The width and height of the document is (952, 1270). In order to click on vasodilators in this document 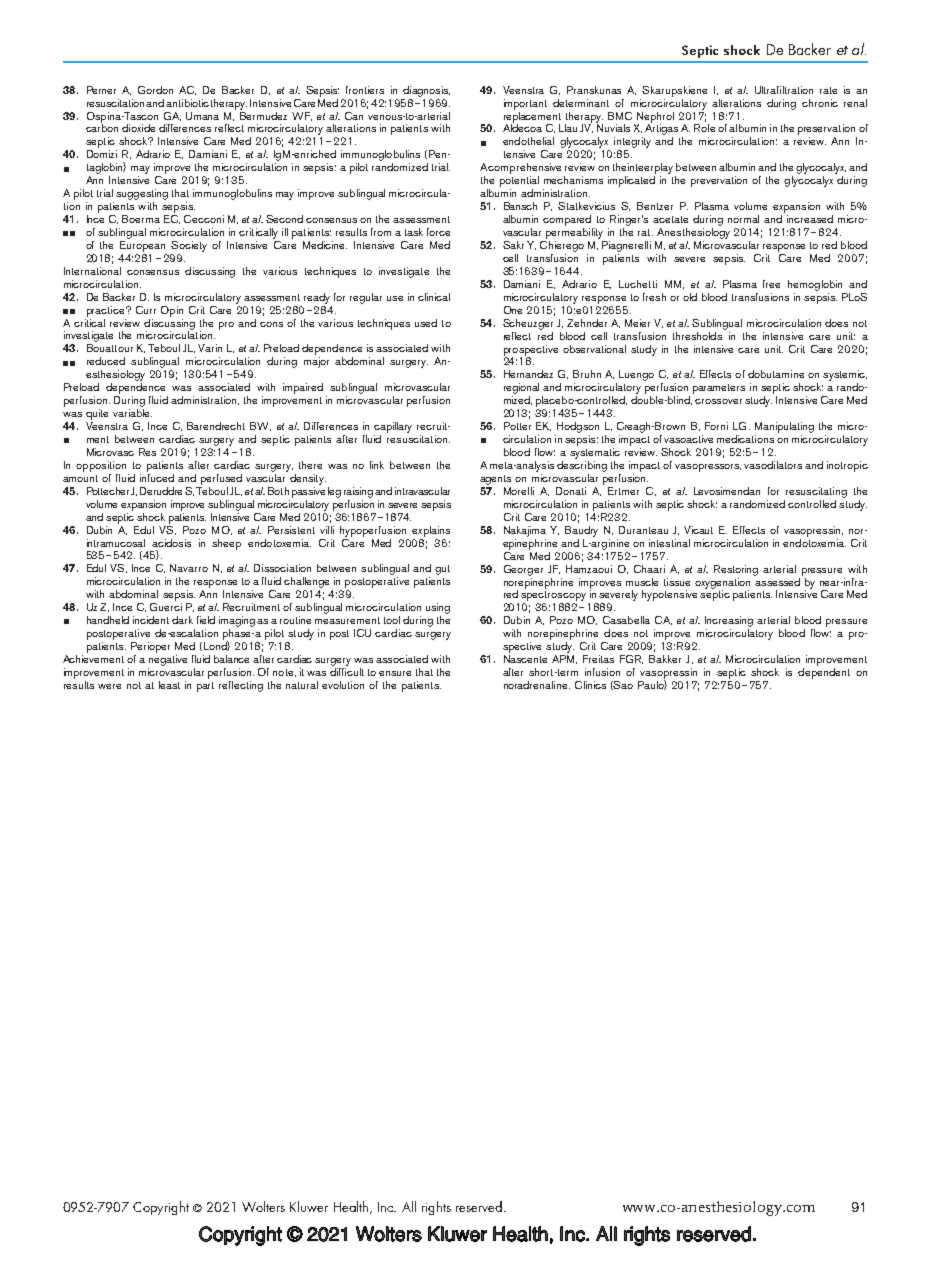, I will do `click(773, 465)`.
